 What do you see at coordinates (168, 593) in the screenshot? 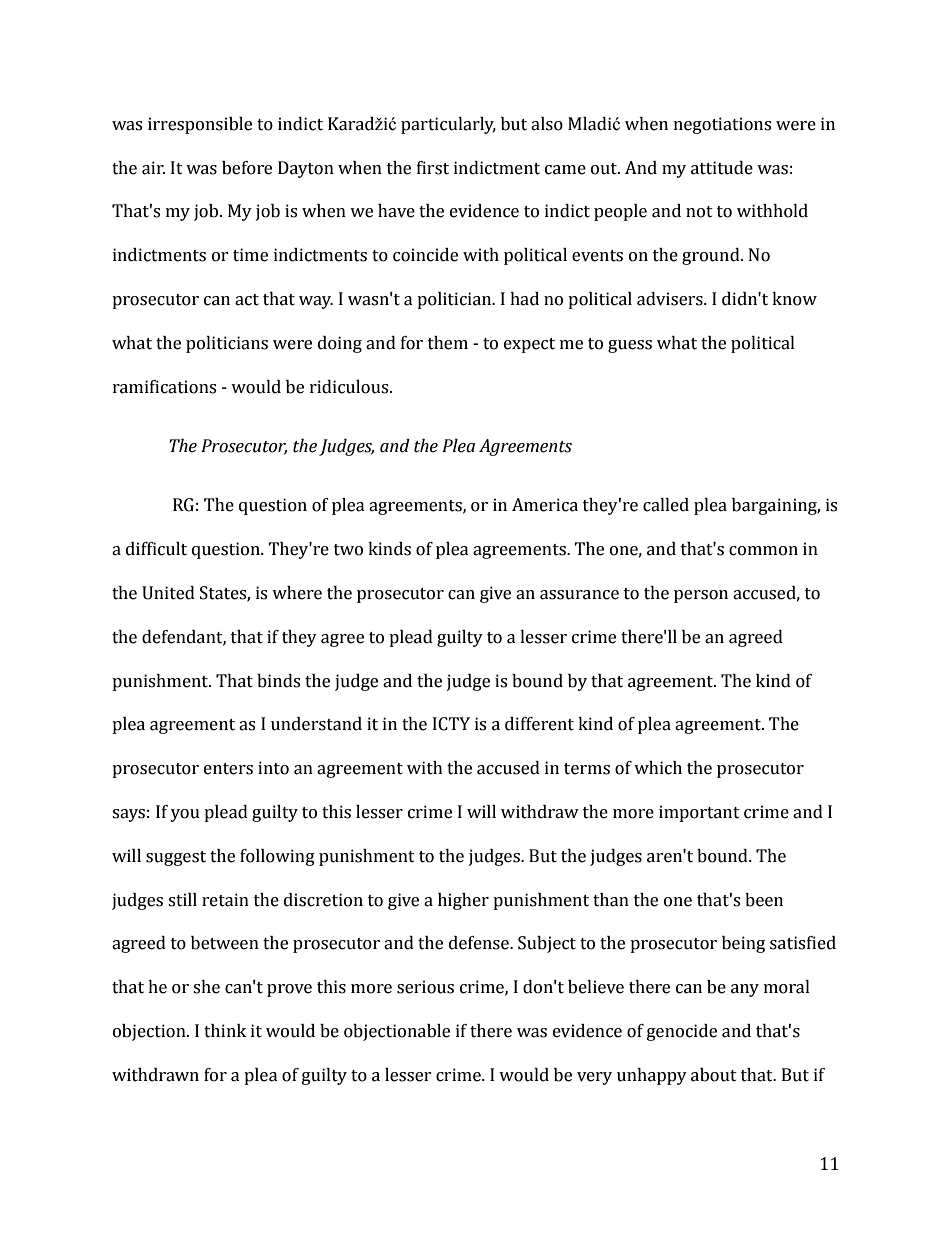
I see `United` at bounding box center [168, 593].
